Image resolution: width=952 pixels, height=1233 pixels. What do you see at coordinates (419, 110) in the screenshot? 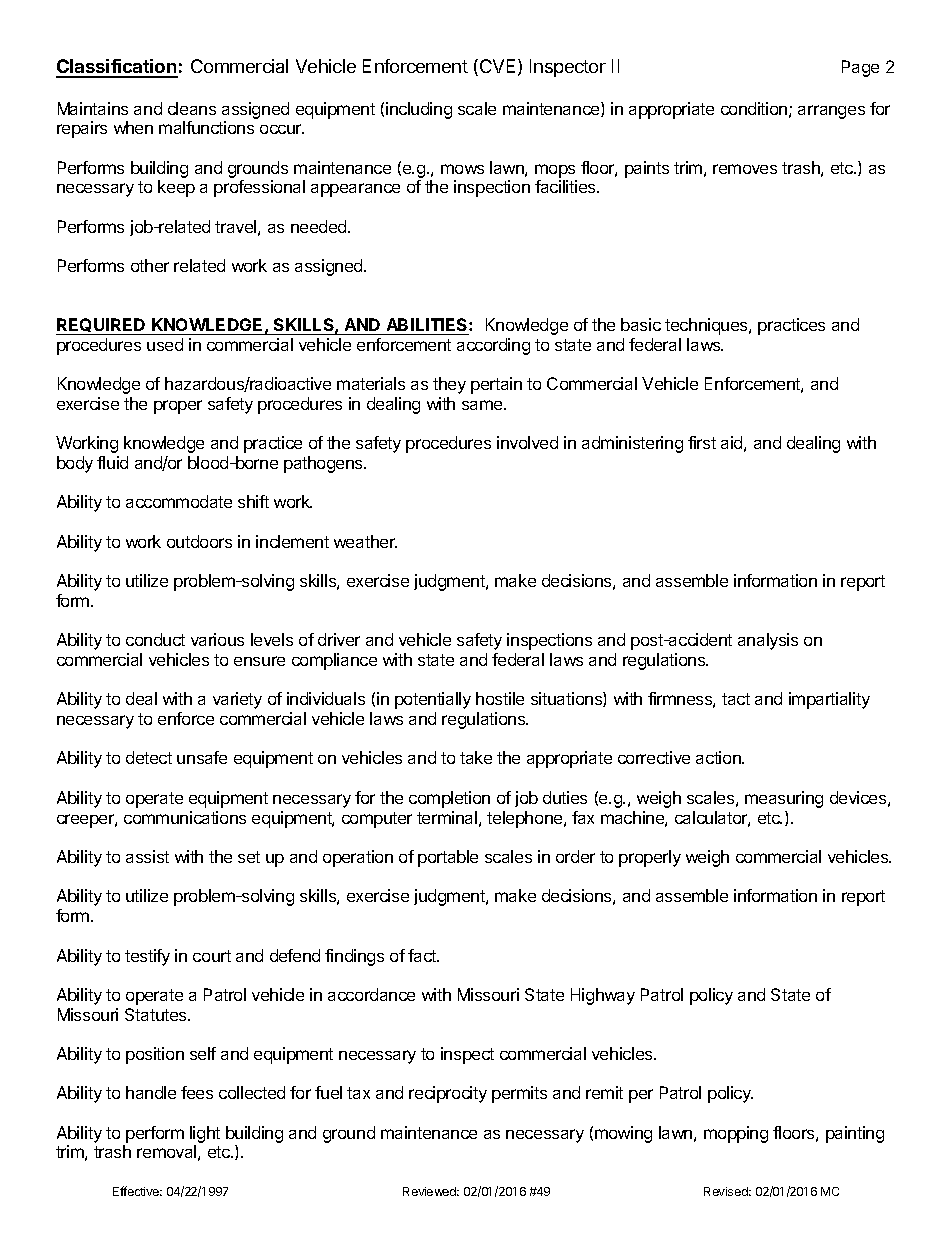
I see `including` at bounding box center [419, 110].
